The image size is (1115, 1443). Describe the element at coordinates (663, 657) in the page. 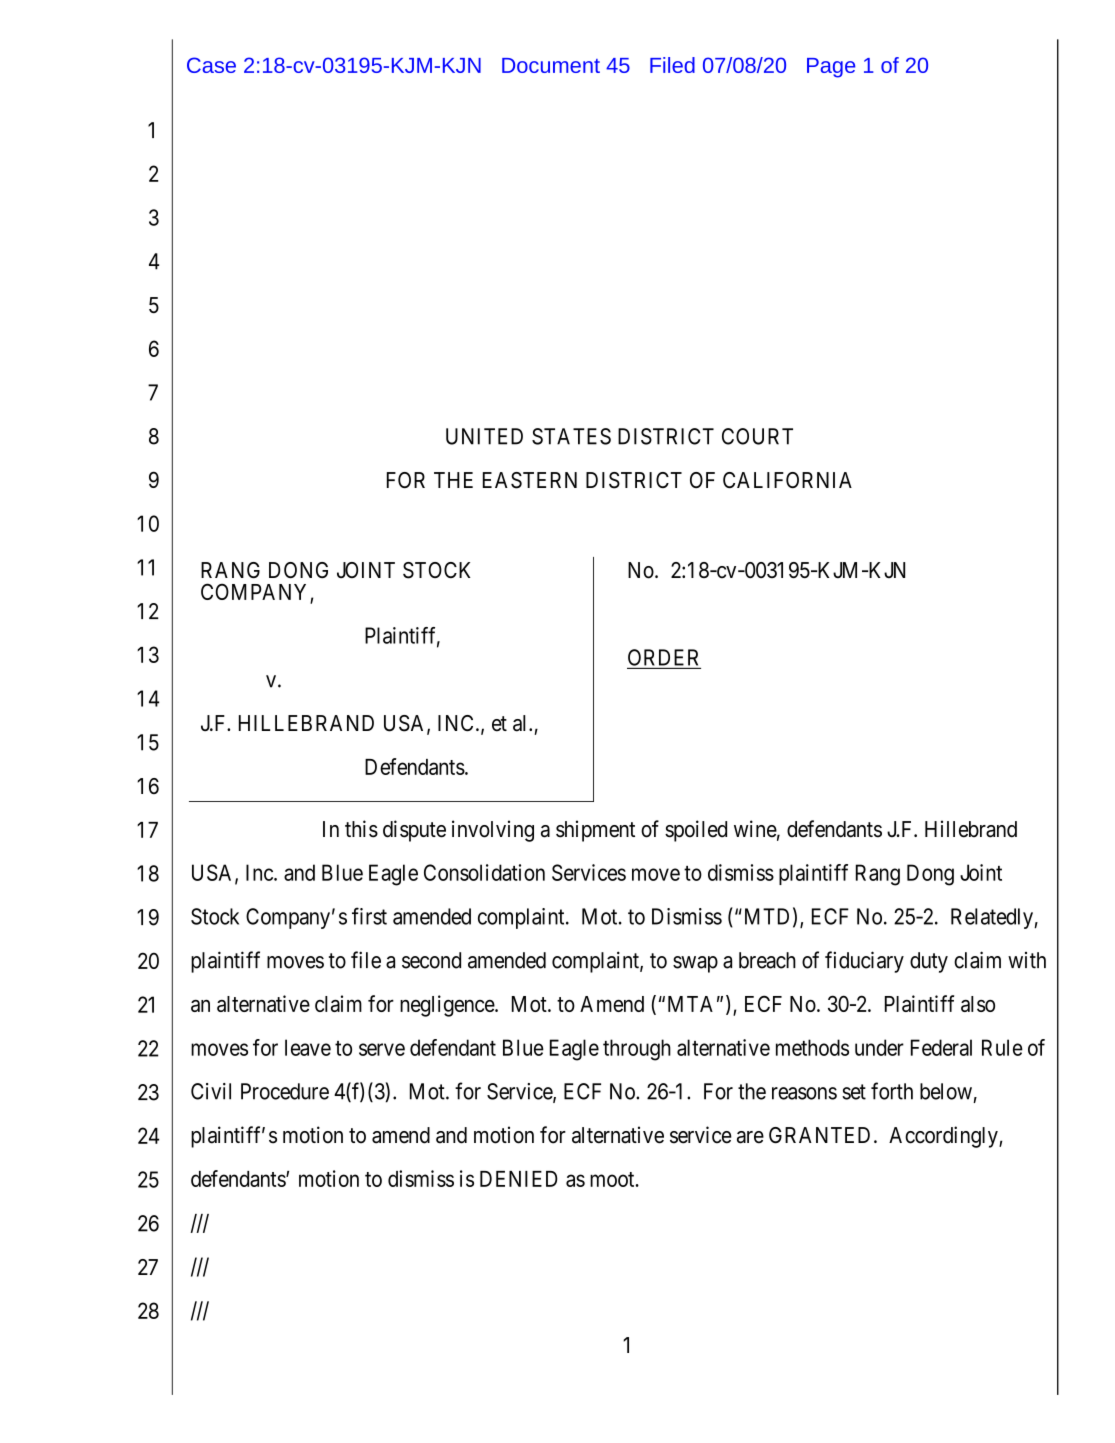

I see `ORDER` at that location.
